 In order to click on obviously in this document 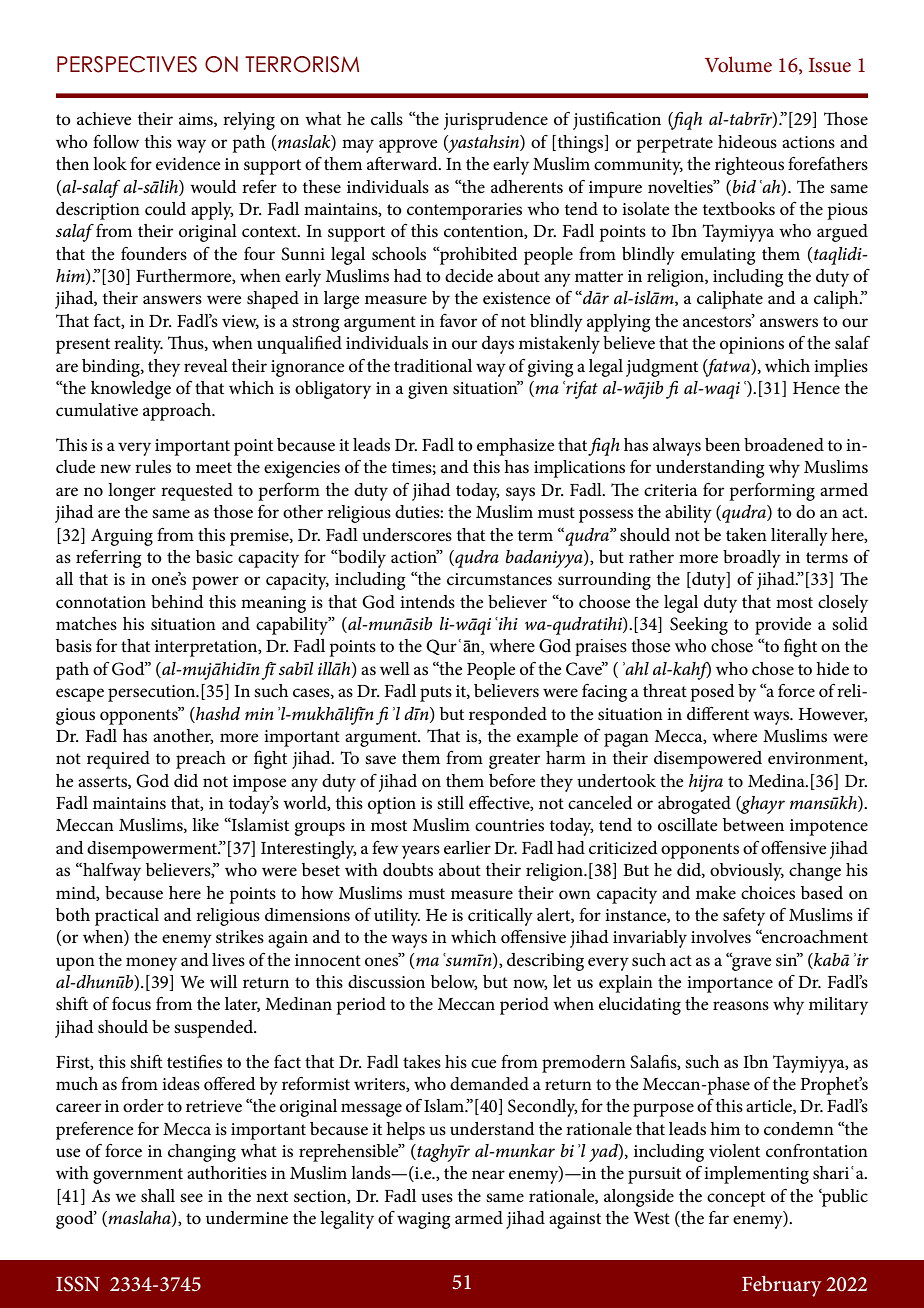, I will do `click(747, 872)`.
